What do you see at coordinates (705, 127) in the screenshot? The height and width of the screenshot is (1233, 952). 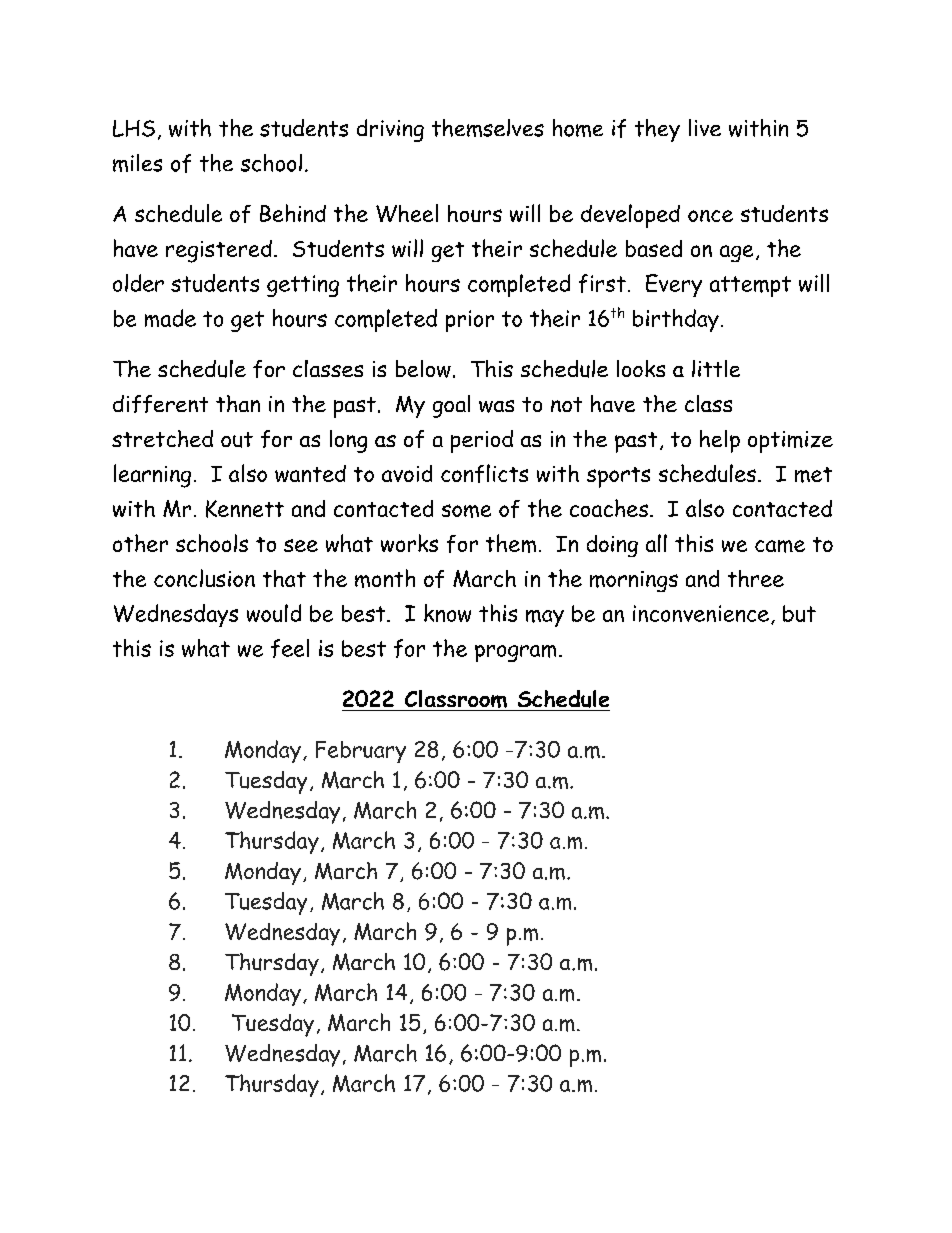 I see `live` at bounding box center [705, 127].
